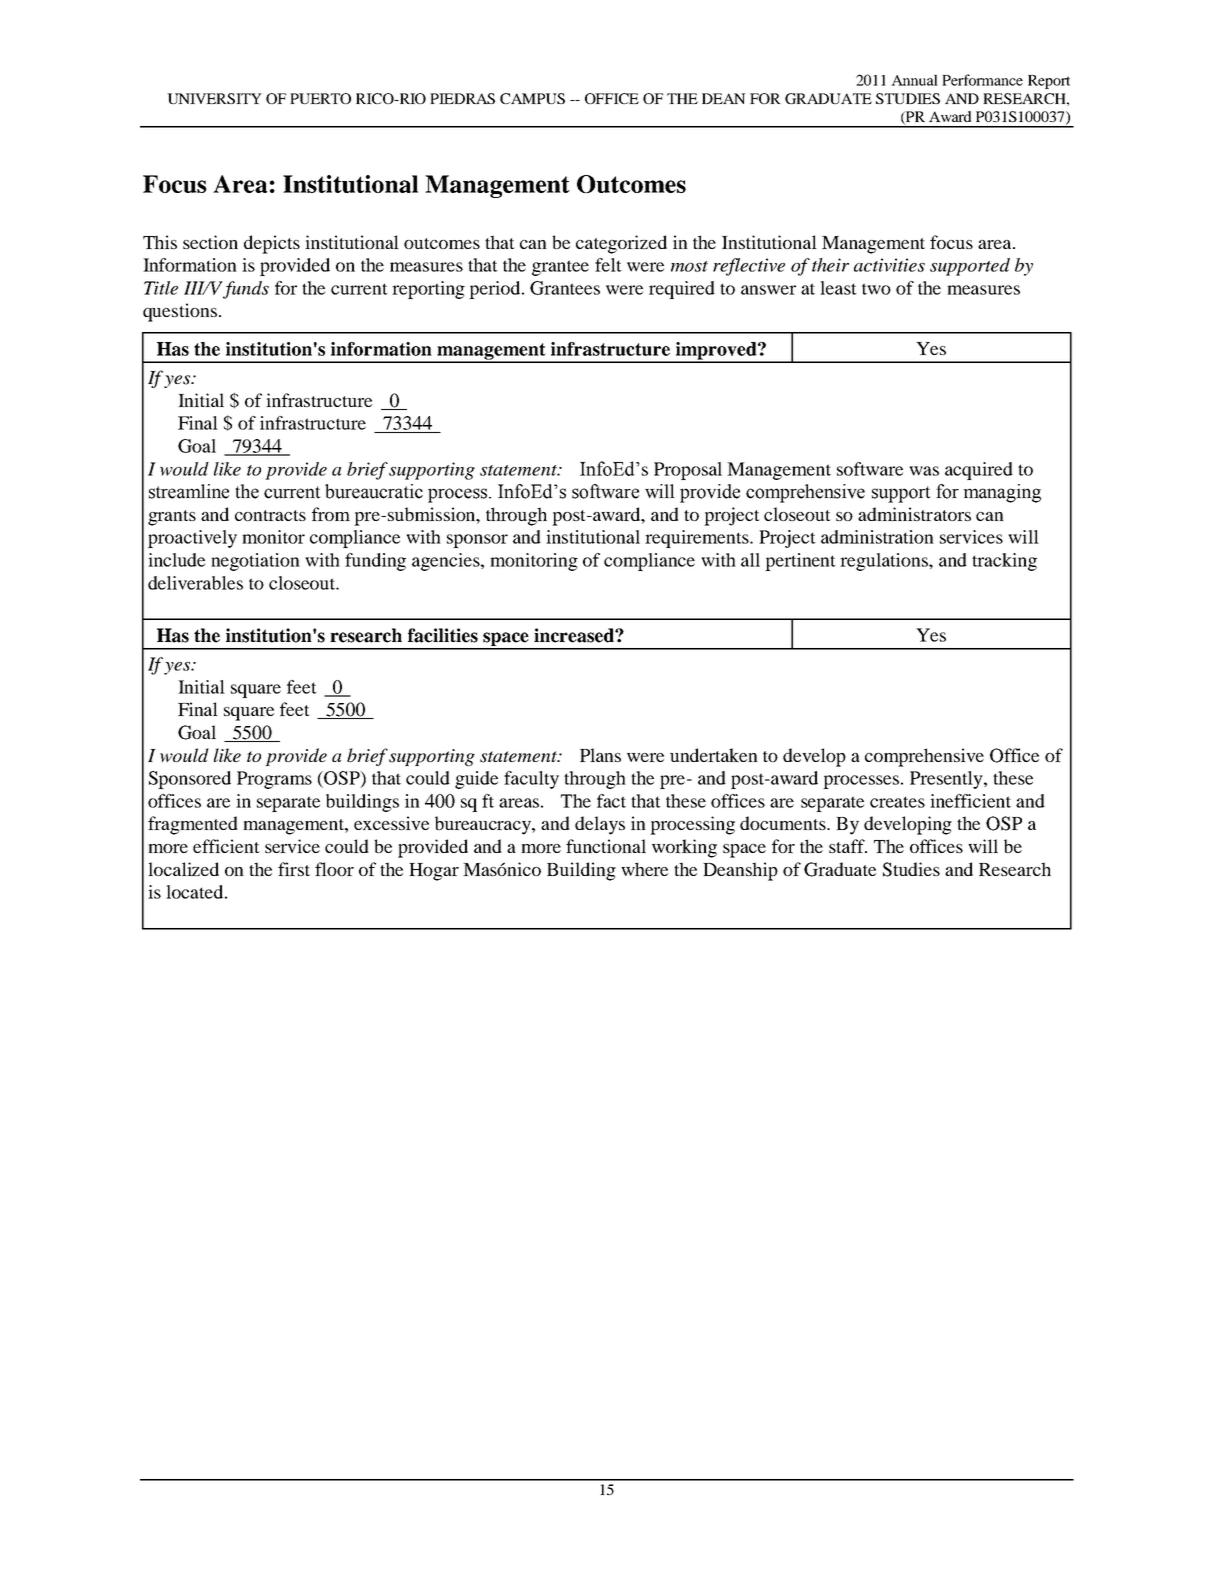 The width and height of the page is (1213, 1570). Describe the element at coordinates (914, 80) in the page. I see `Annual` at that location.
